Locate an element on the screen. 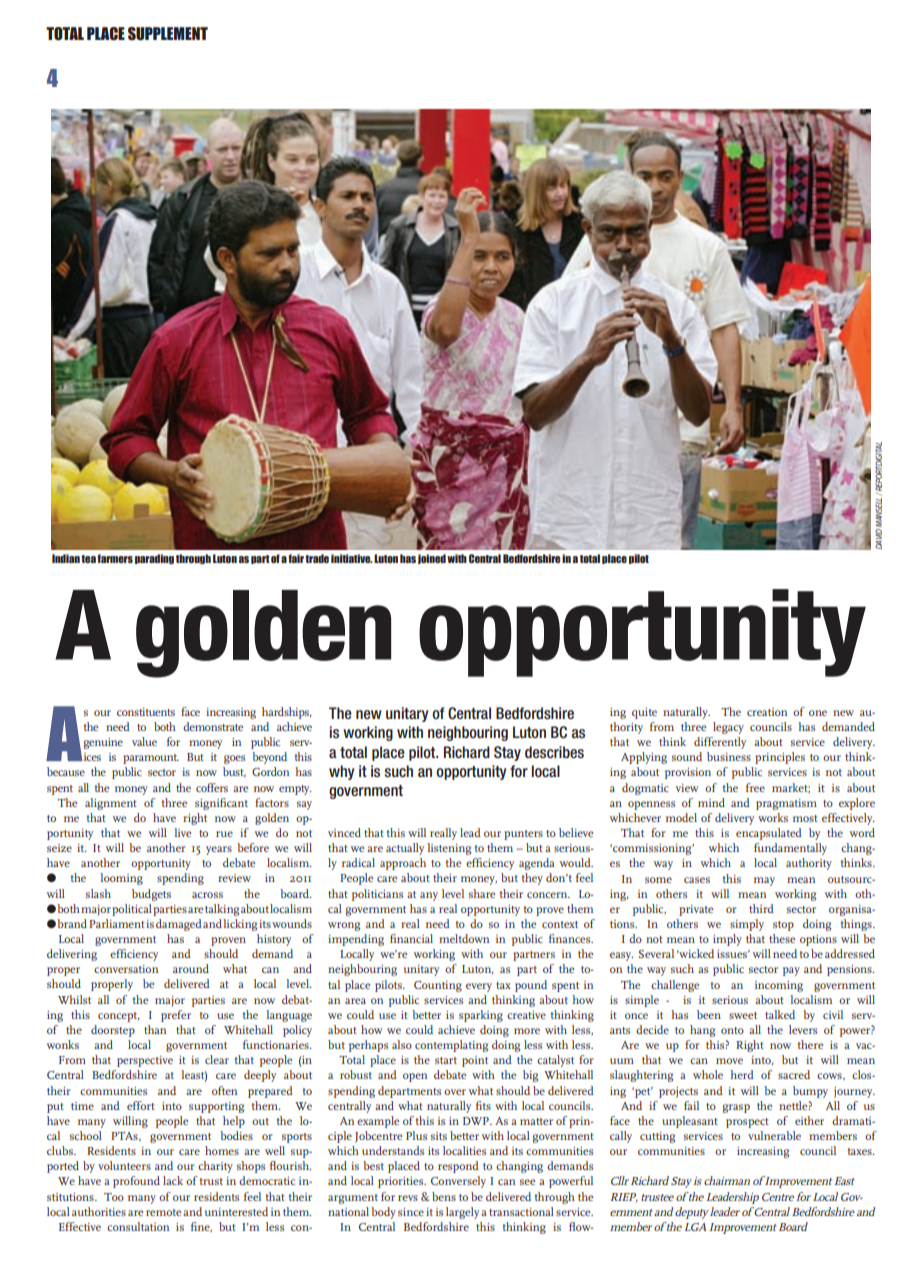 This screenshot has height=1288, width=924. coffers is located at coordinates (212, 787).
